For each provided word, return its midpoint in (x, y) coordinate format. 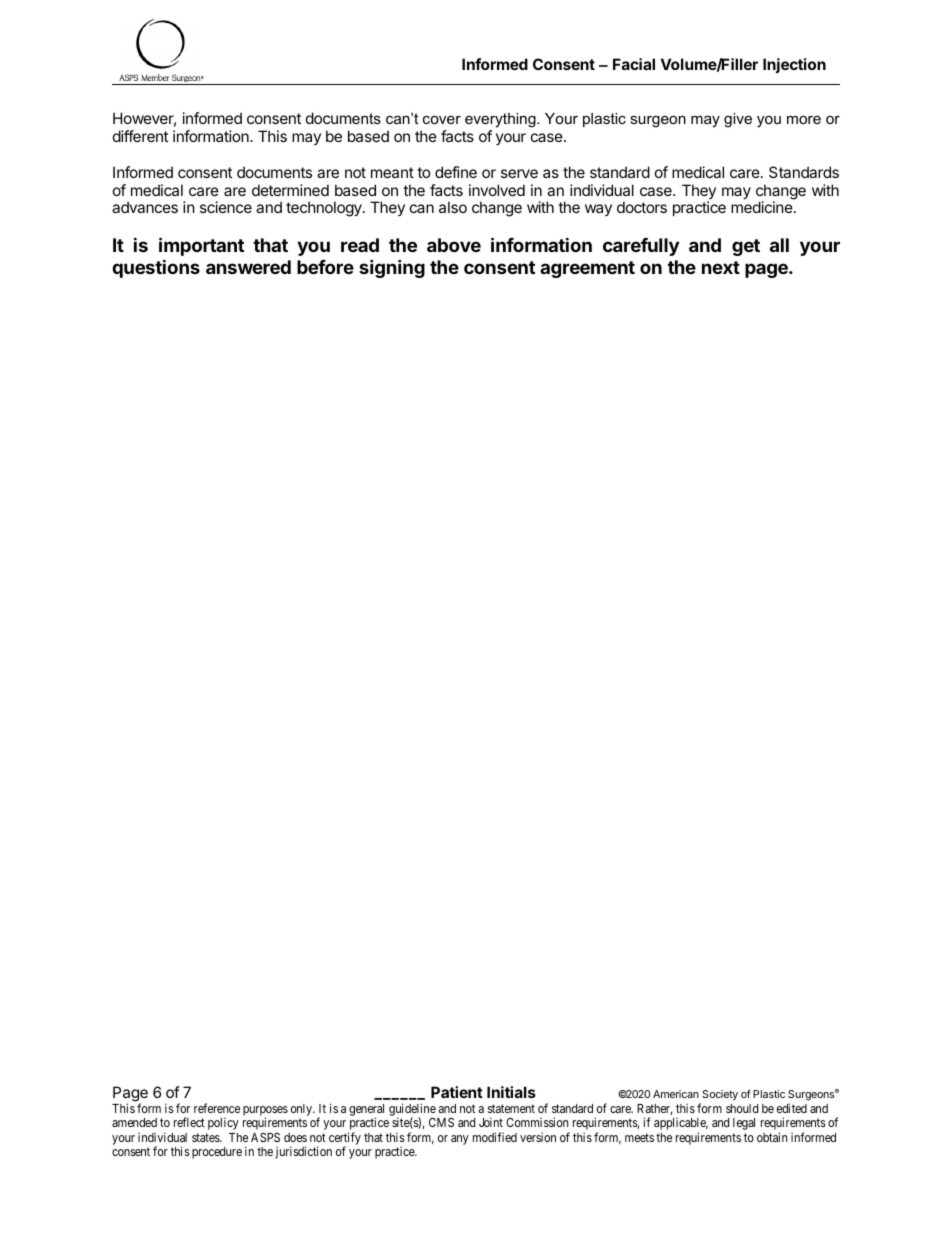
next (721, 267)
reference (217, 1108)
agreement (587, 269)
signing (392, 268)
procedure (217, 1153)
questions (156, 268)
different (140, 136)
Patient (457, 1092)
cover (442, 120)
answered (248, 267)
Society (720, 1095)
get (746, 247)
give (738, 120)
